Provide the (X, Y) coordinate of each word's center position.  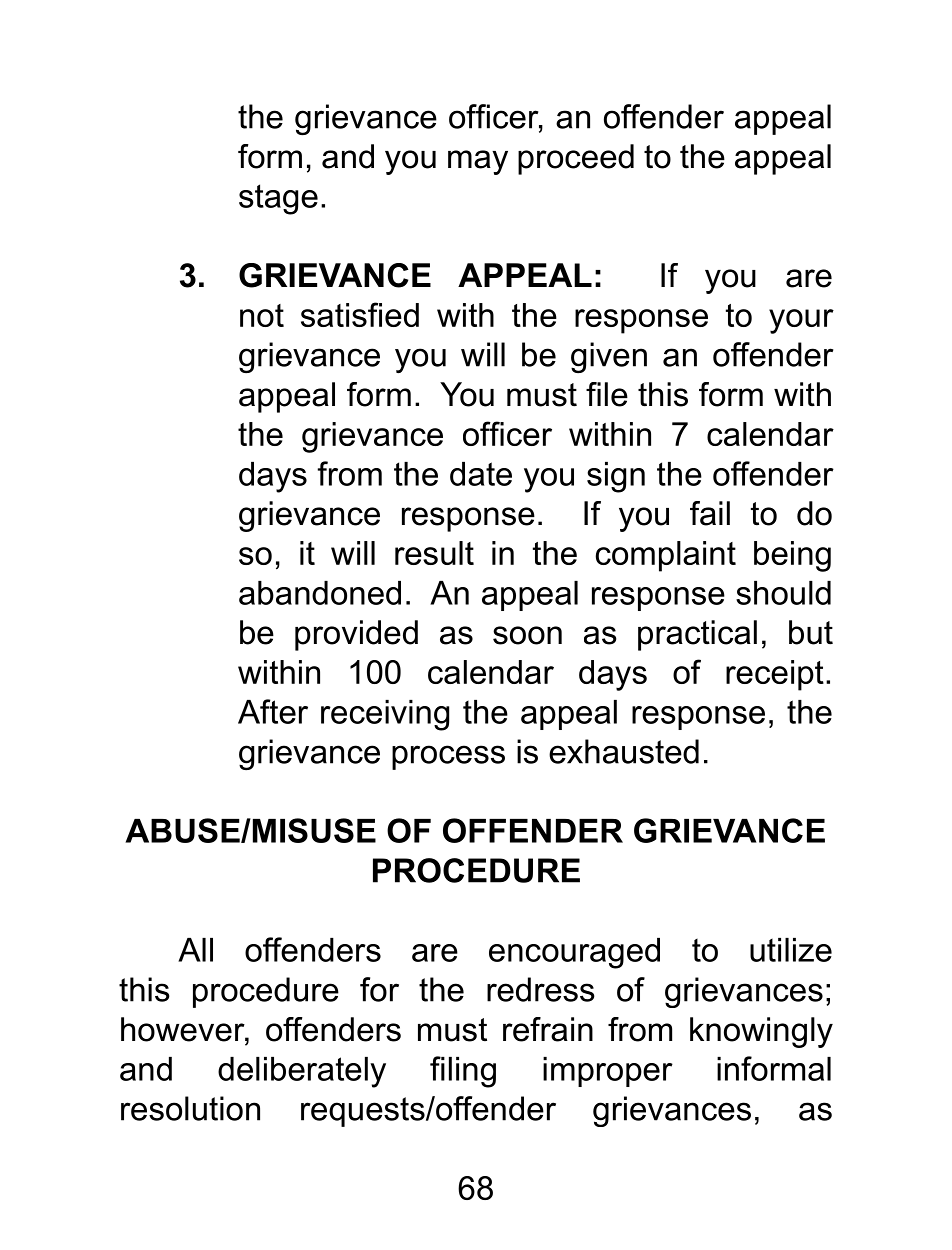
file (607, 394)
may (478, 162)
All (195, 950)
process (448, 757)
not (262, 315)
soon (527, 635)
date (481, 474)
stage (278, 199)
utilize (791, 950)
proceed (576, 159)
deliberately (302, 1072)
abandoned (320, 593)
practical (697, 635)
